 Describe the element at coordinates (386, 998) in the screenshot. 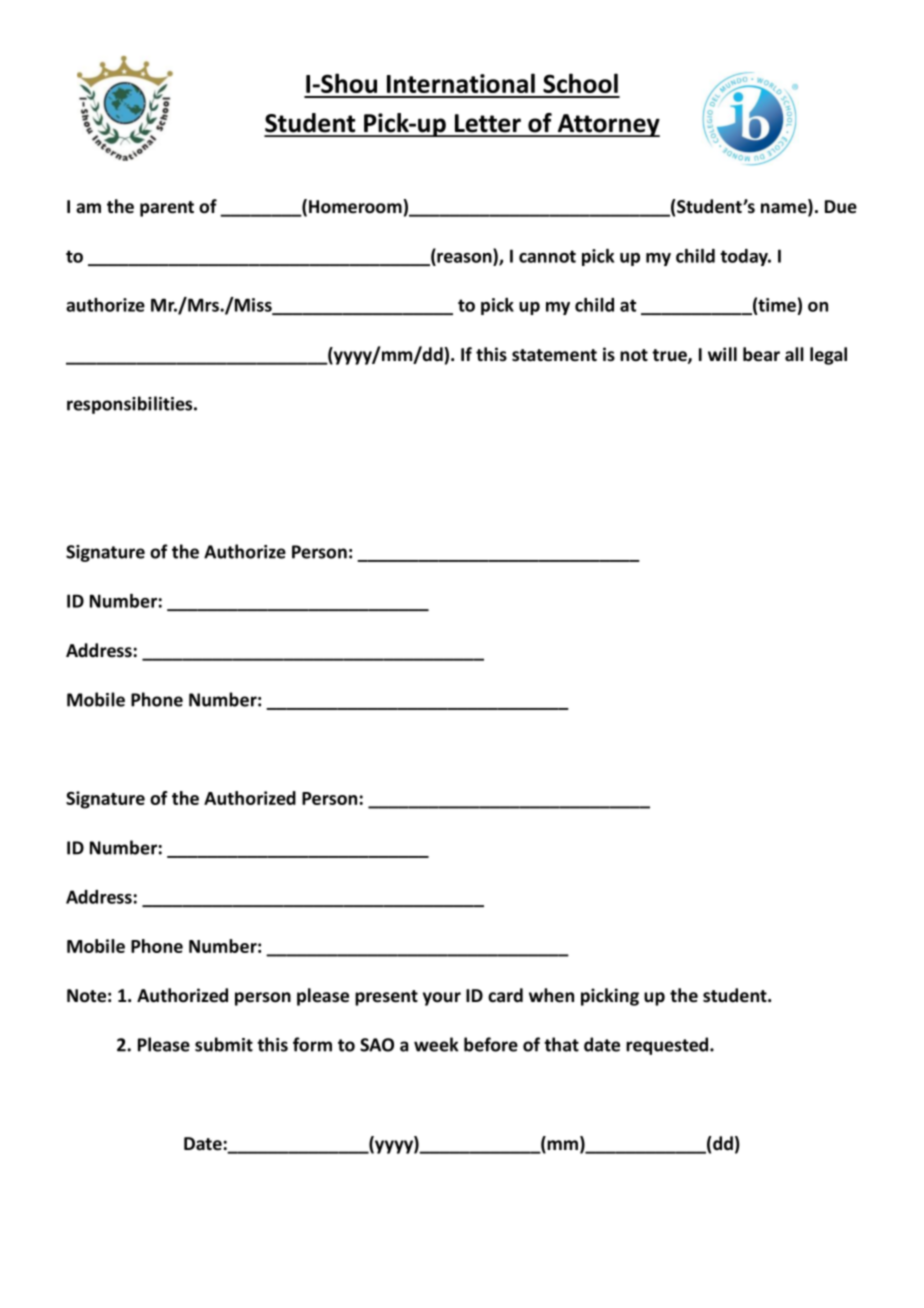

I see `present` at that location.
